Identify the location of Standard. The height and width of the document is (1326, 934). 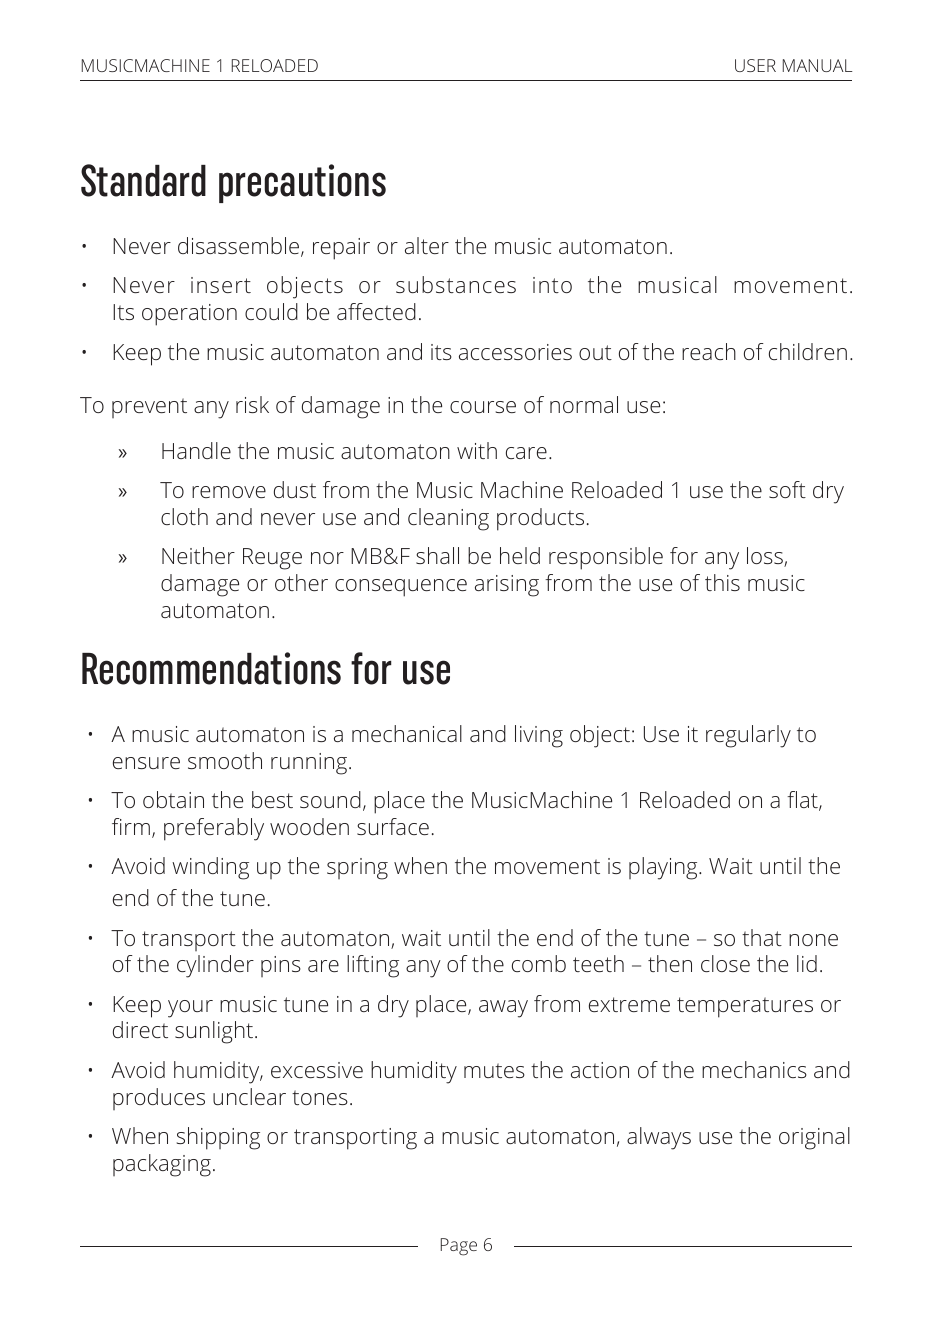
(143, 180).
